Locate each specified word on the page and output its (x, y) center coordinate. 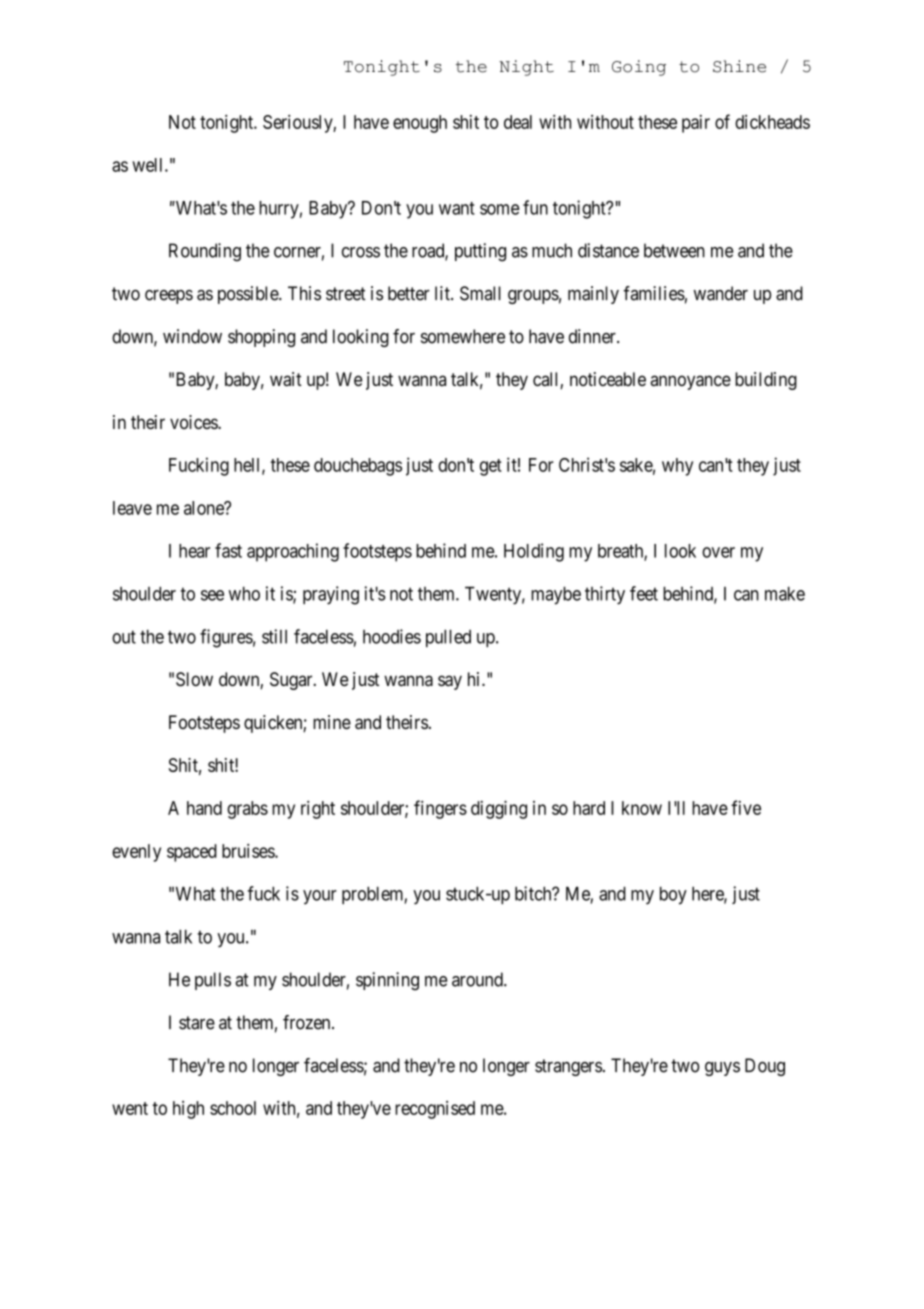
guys (722, 1069)
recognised (435, 1110)
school (233, 1108)
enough (420, 124)
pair (696, 124)
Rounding (205, 252)
